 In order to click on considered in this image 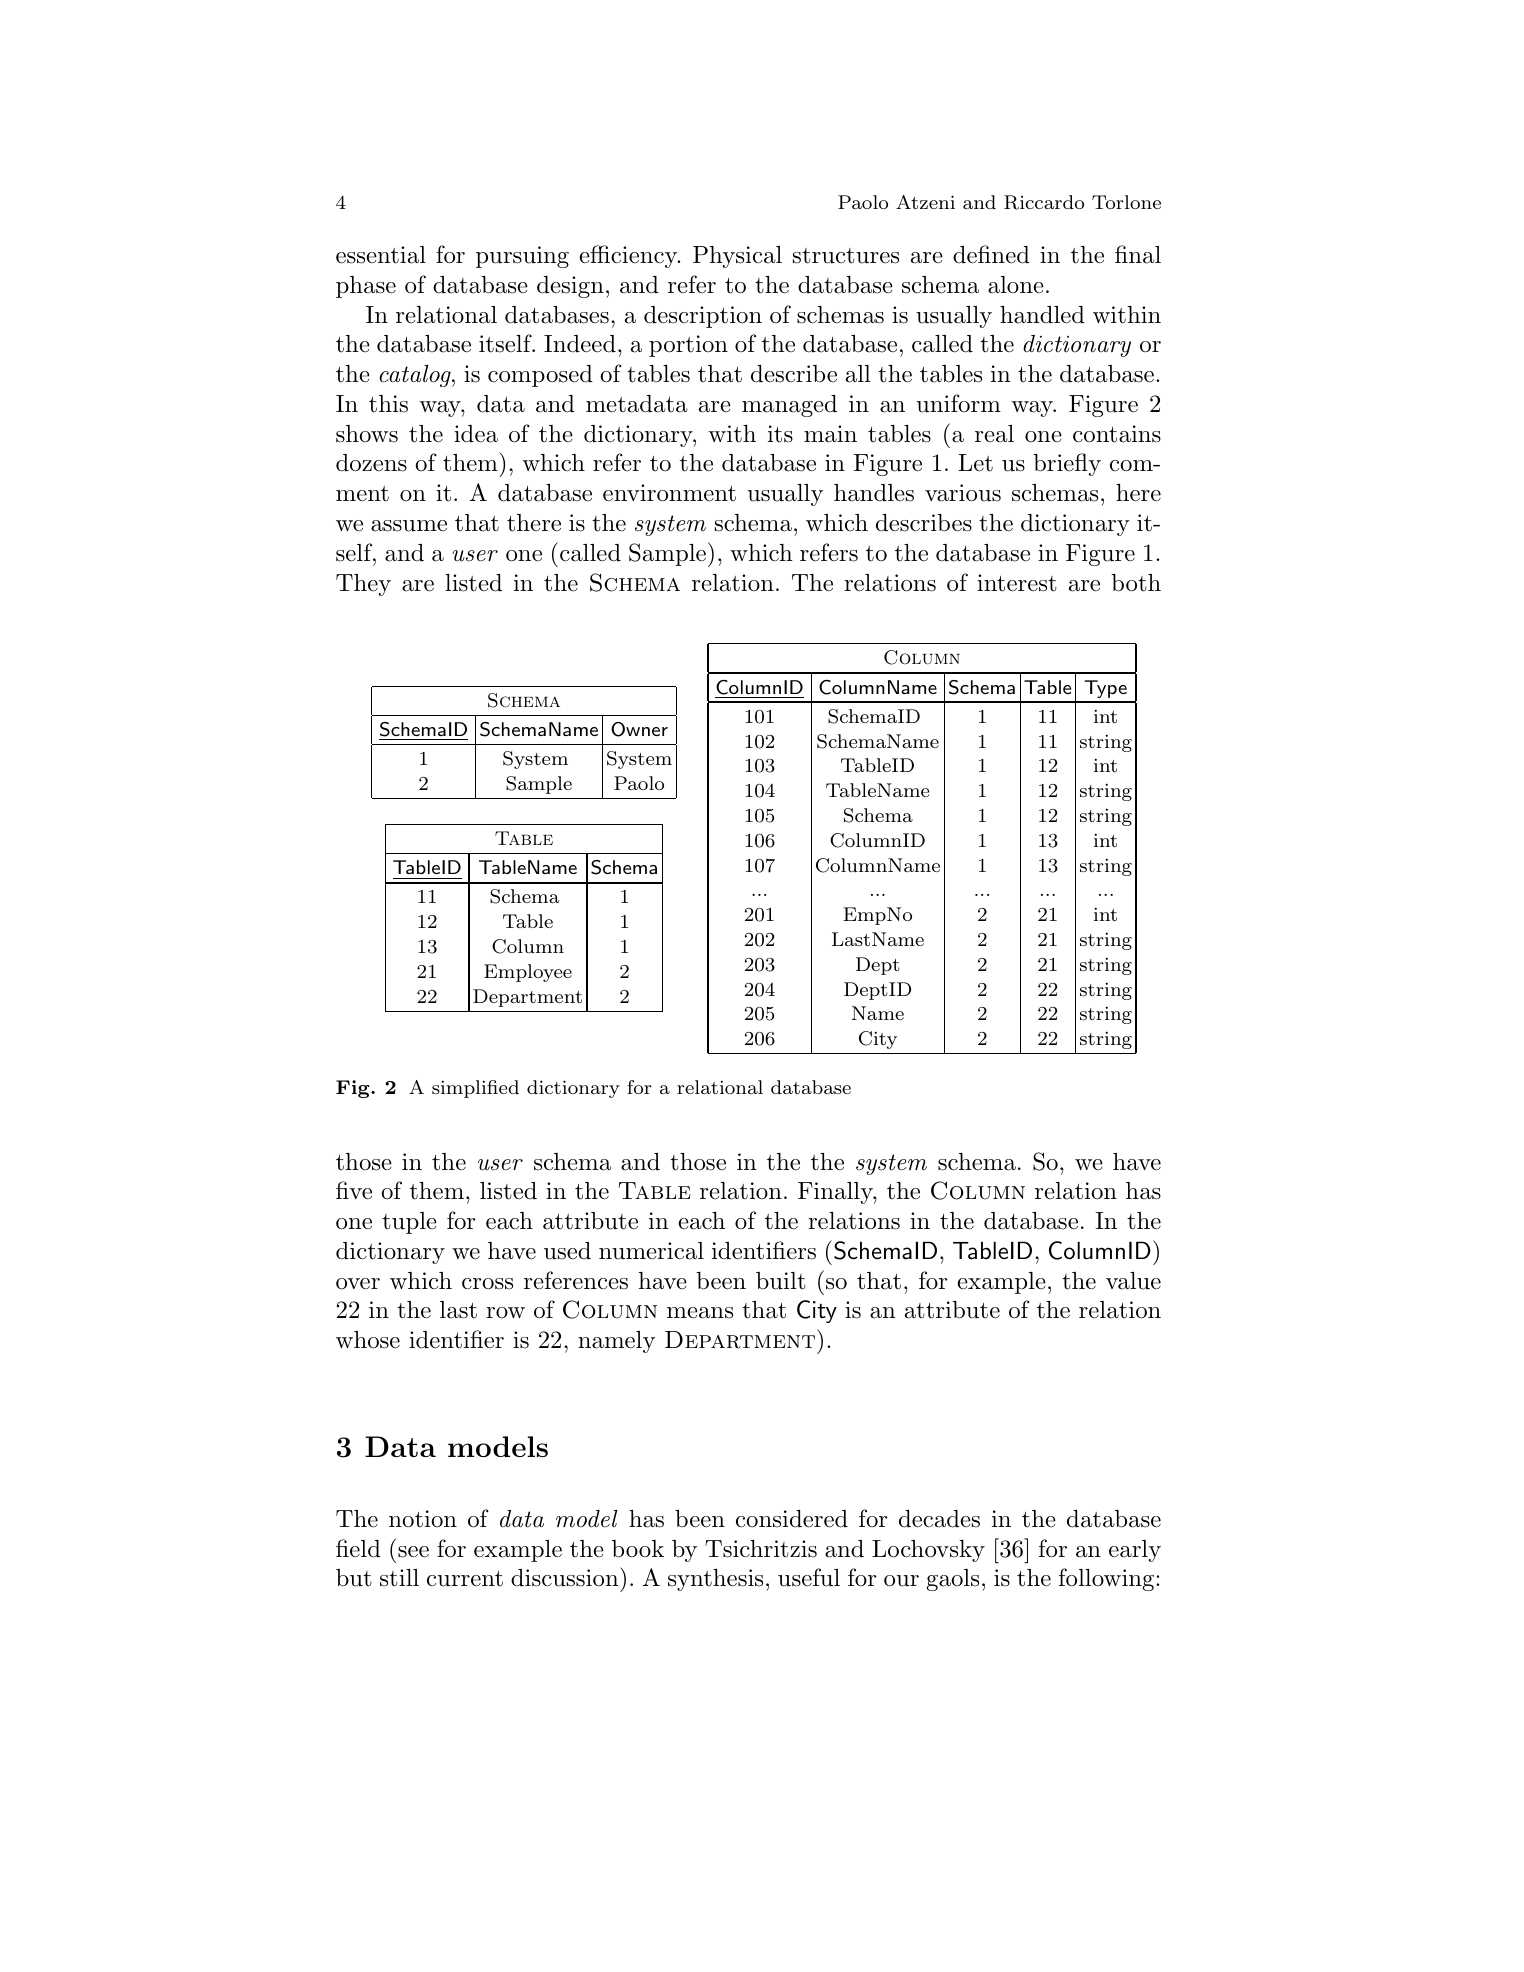, I will do `click(792, 1519)`.
